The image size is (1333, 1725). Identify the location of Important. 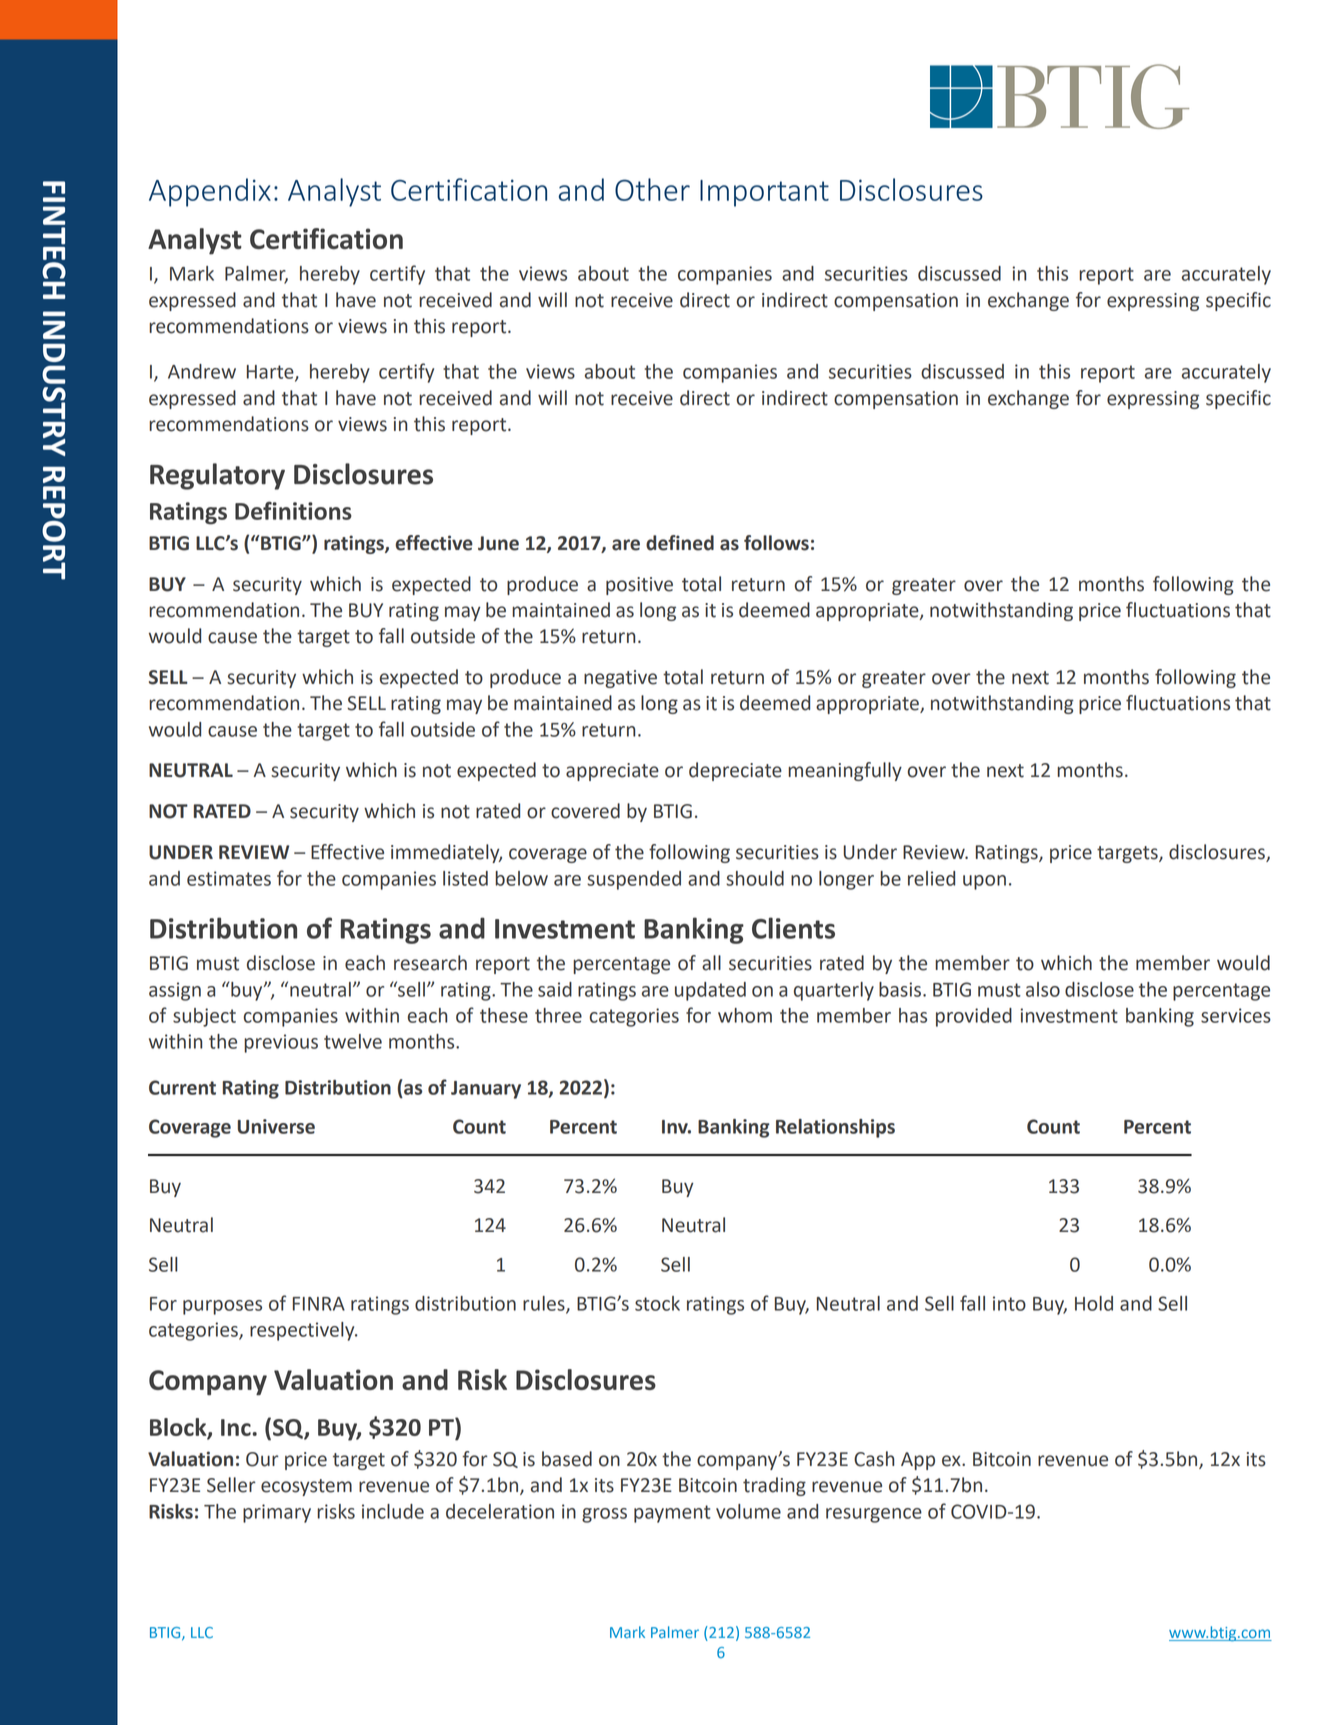
(764, 193).
